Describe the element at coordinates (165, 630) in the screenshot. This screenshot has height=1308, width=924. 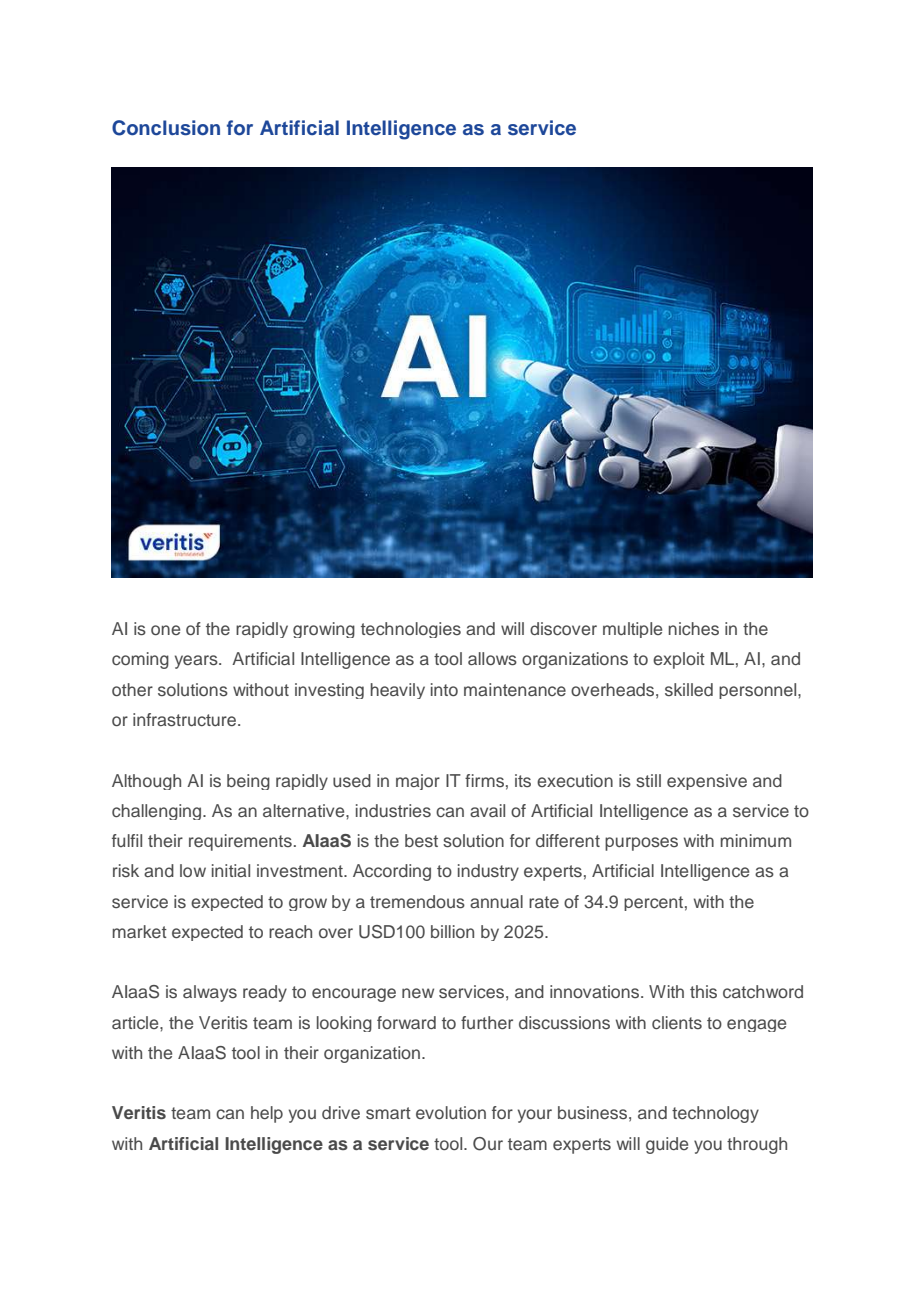
I see `one` at that location.
